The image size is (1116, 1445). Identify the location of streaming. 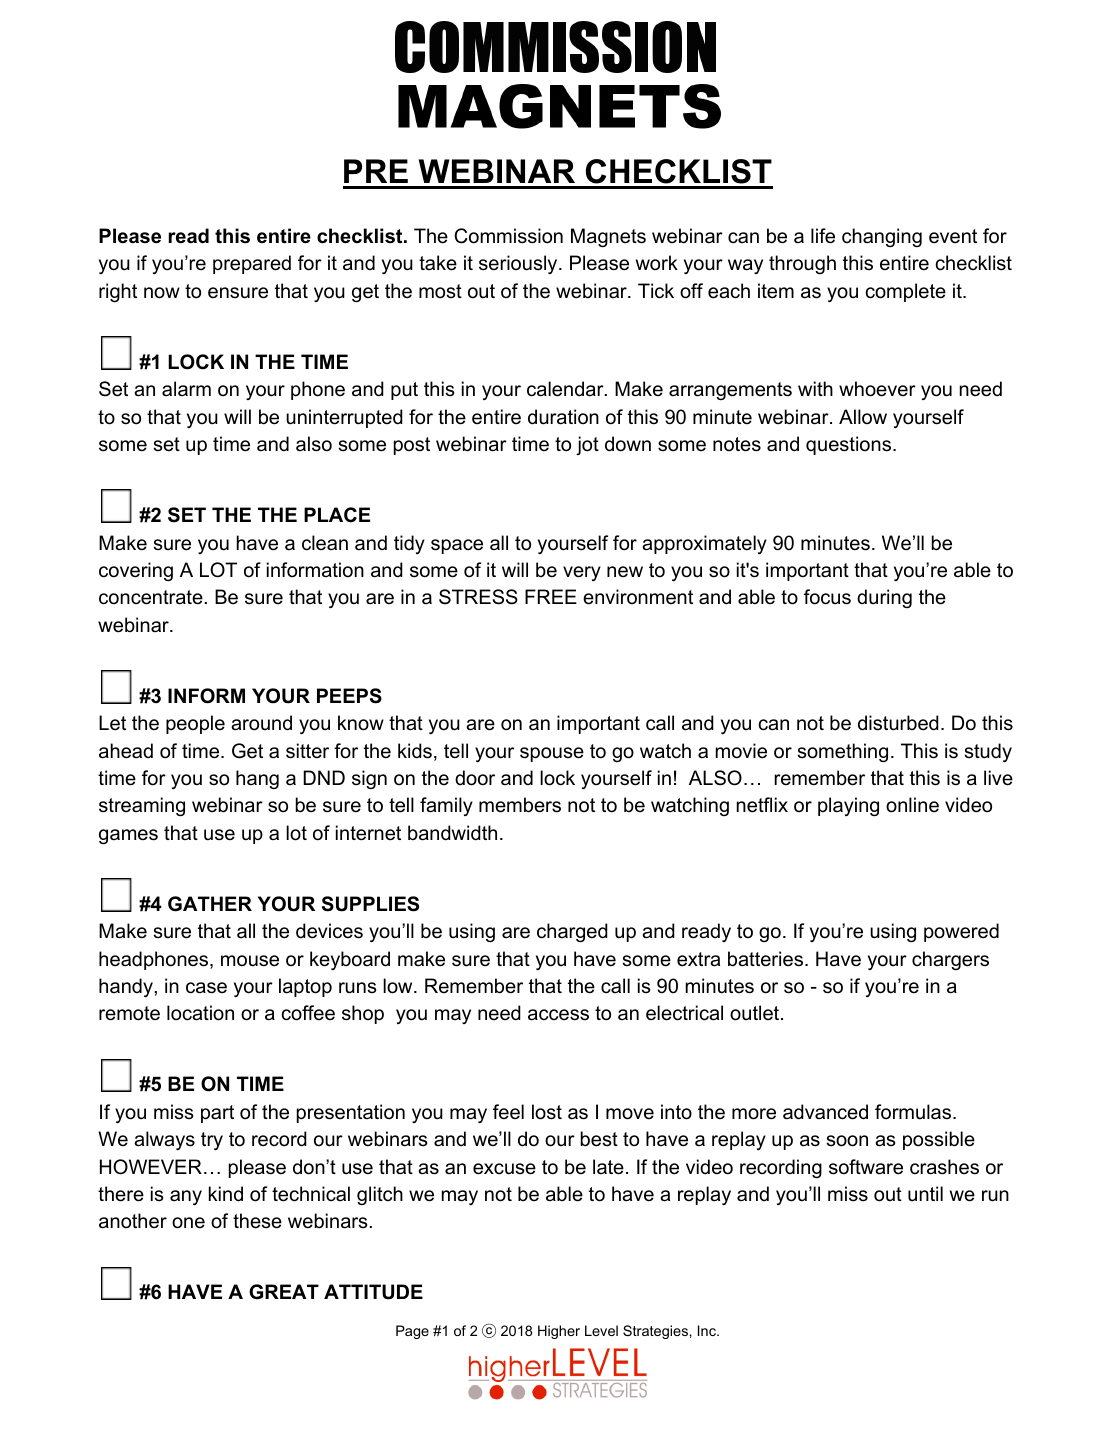
(142, 806).
